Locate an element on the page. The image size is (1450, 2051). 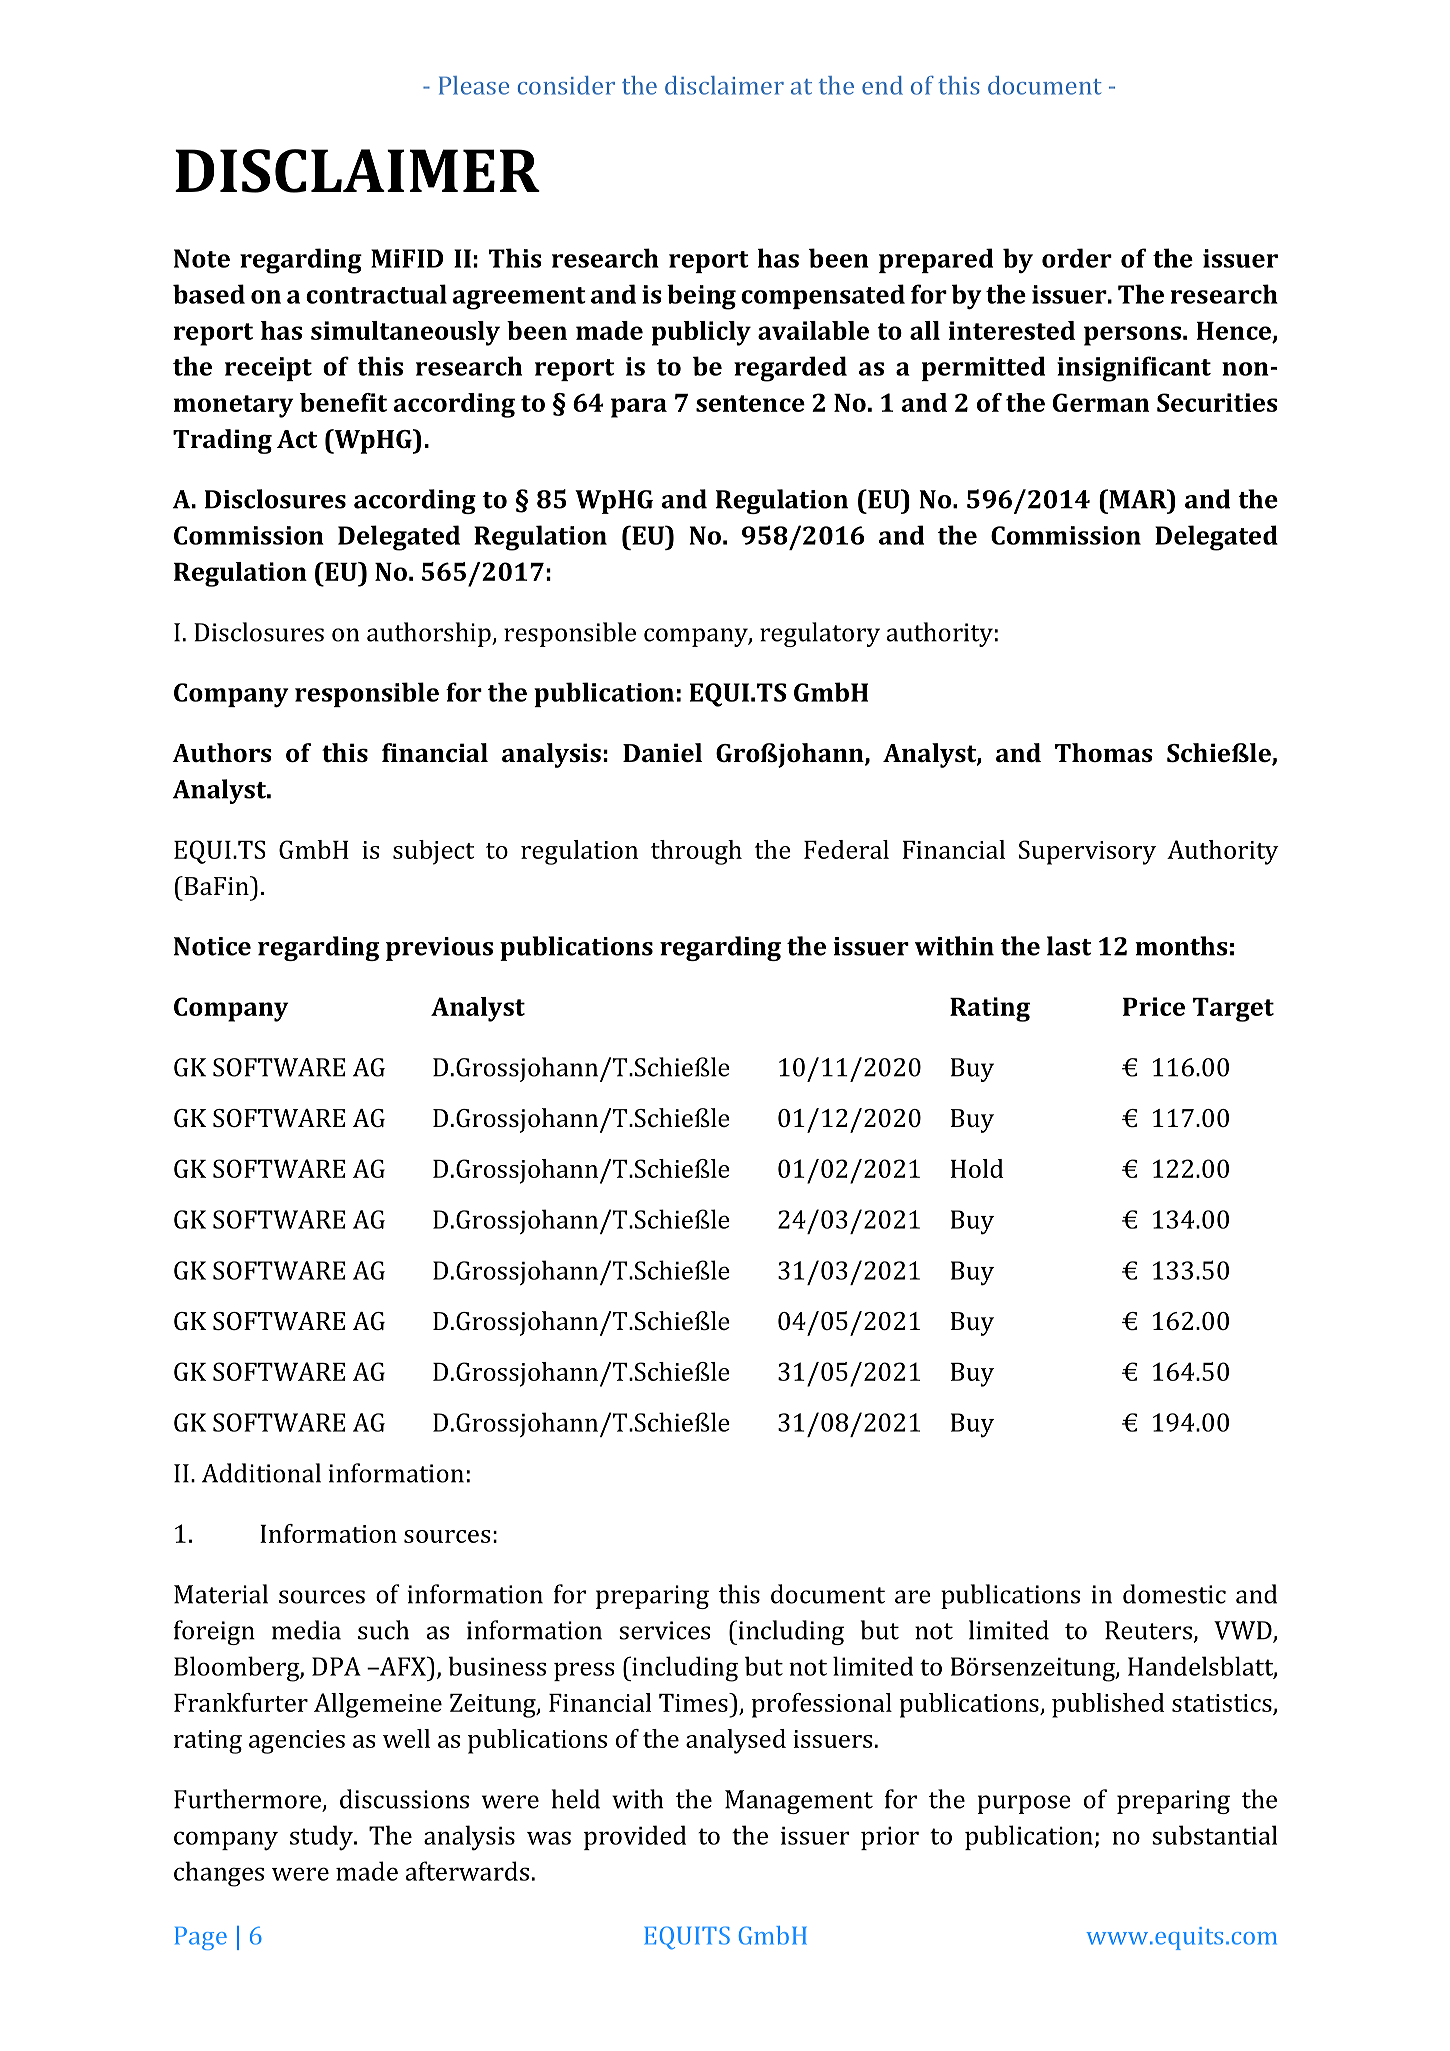
consider is located at coordinates (566, 85).
